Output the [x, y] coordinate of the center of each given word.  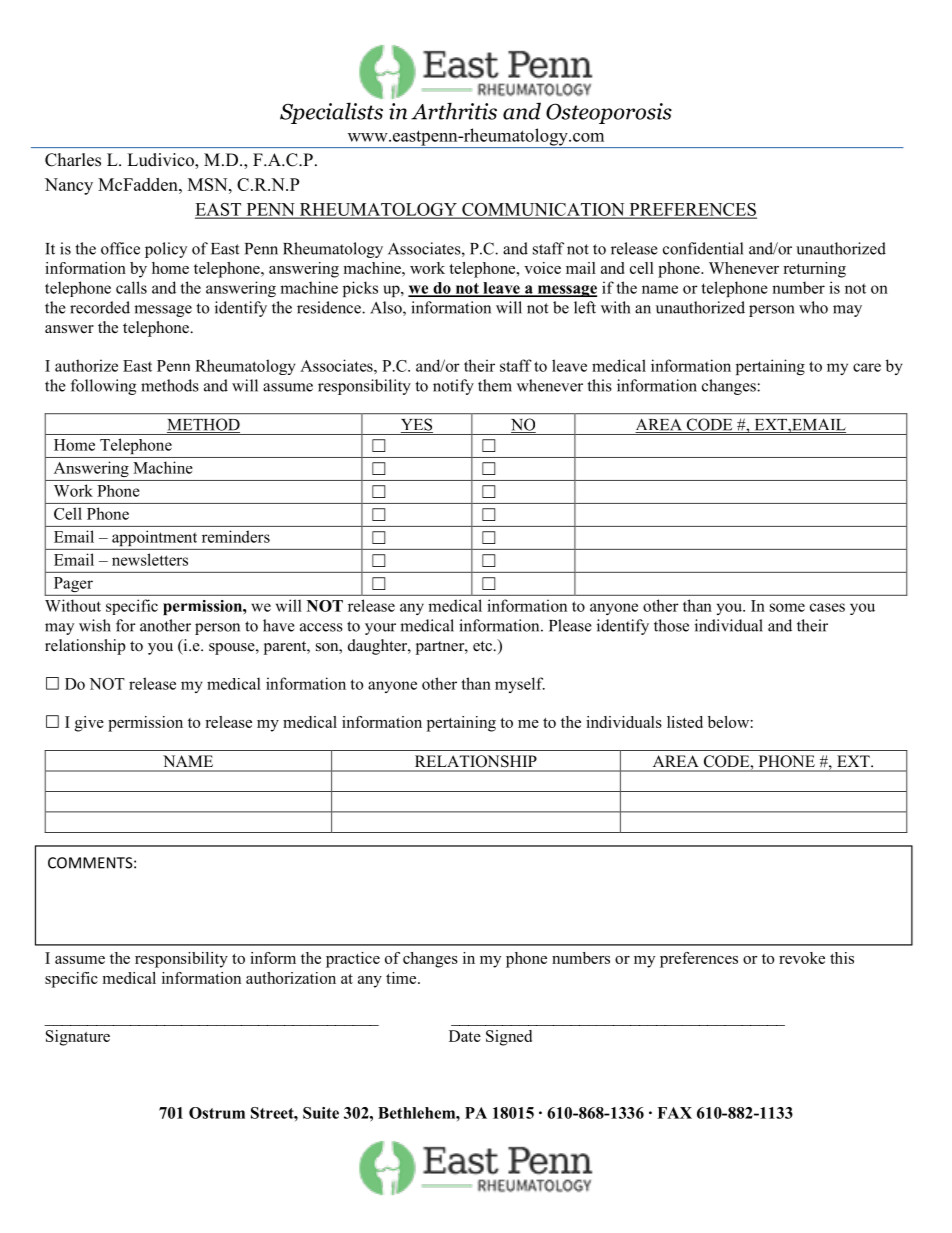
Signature [78, 1038]
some [787, 607]
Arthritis [454, 111]
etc [483, 646]
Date [465, 1036]
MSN [209, 184]
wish [95, 625]
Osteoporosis [609, 113]
